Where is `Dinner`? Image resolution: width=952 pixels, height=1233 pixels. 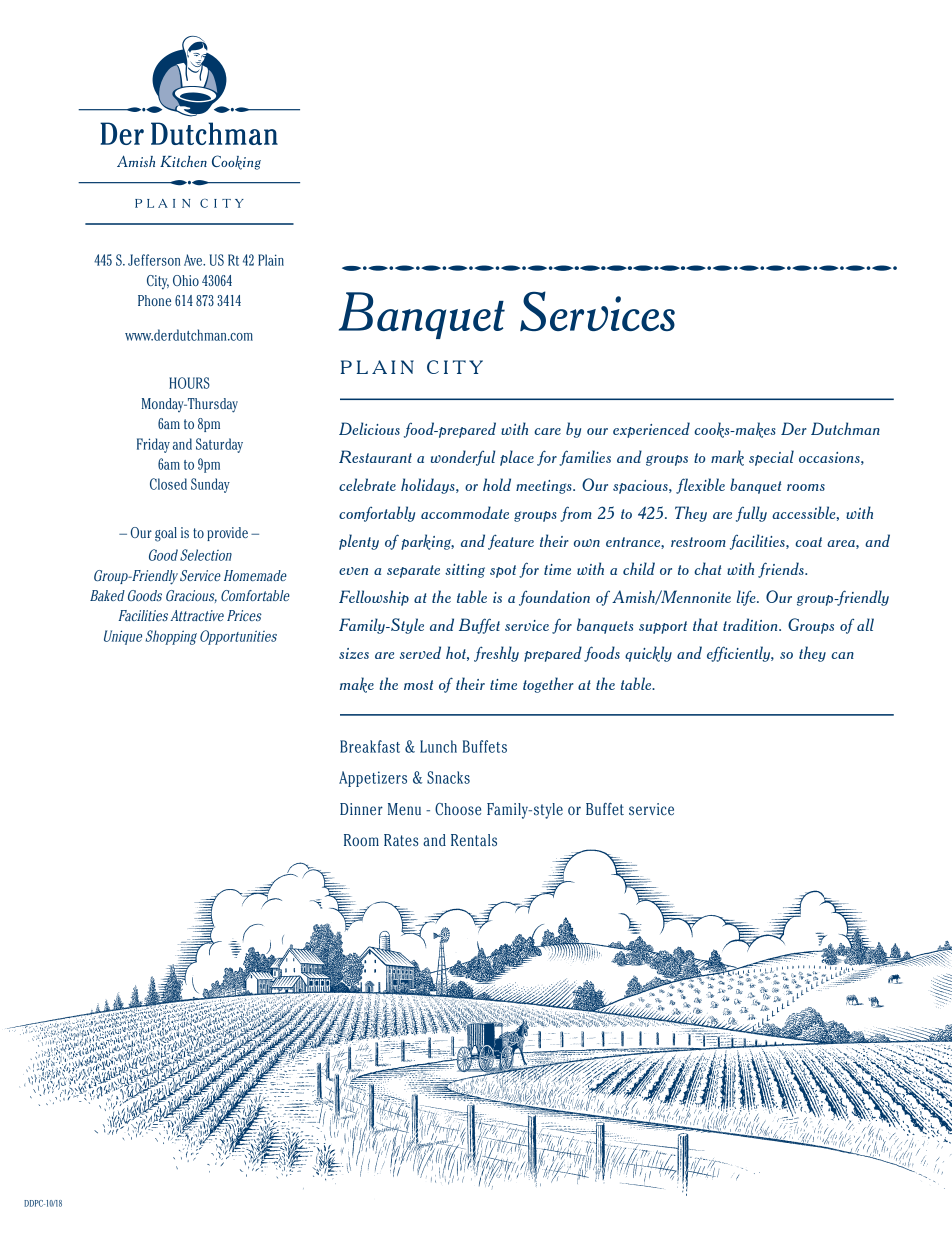
Dinner is located at coordinates (361, 809).
